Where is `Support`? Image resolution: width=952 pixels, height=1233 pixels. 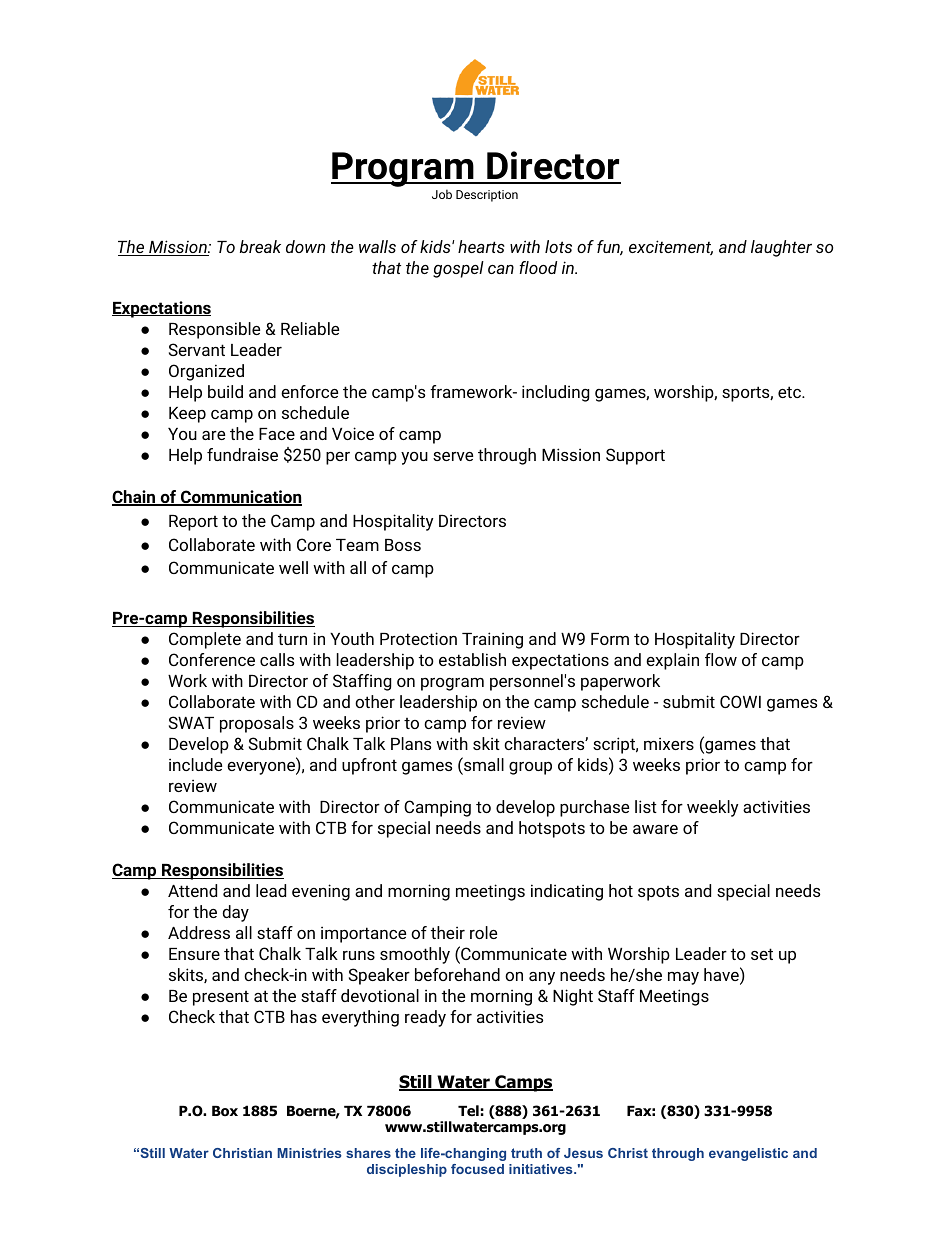
Support is located at coordinates (635, 456).
